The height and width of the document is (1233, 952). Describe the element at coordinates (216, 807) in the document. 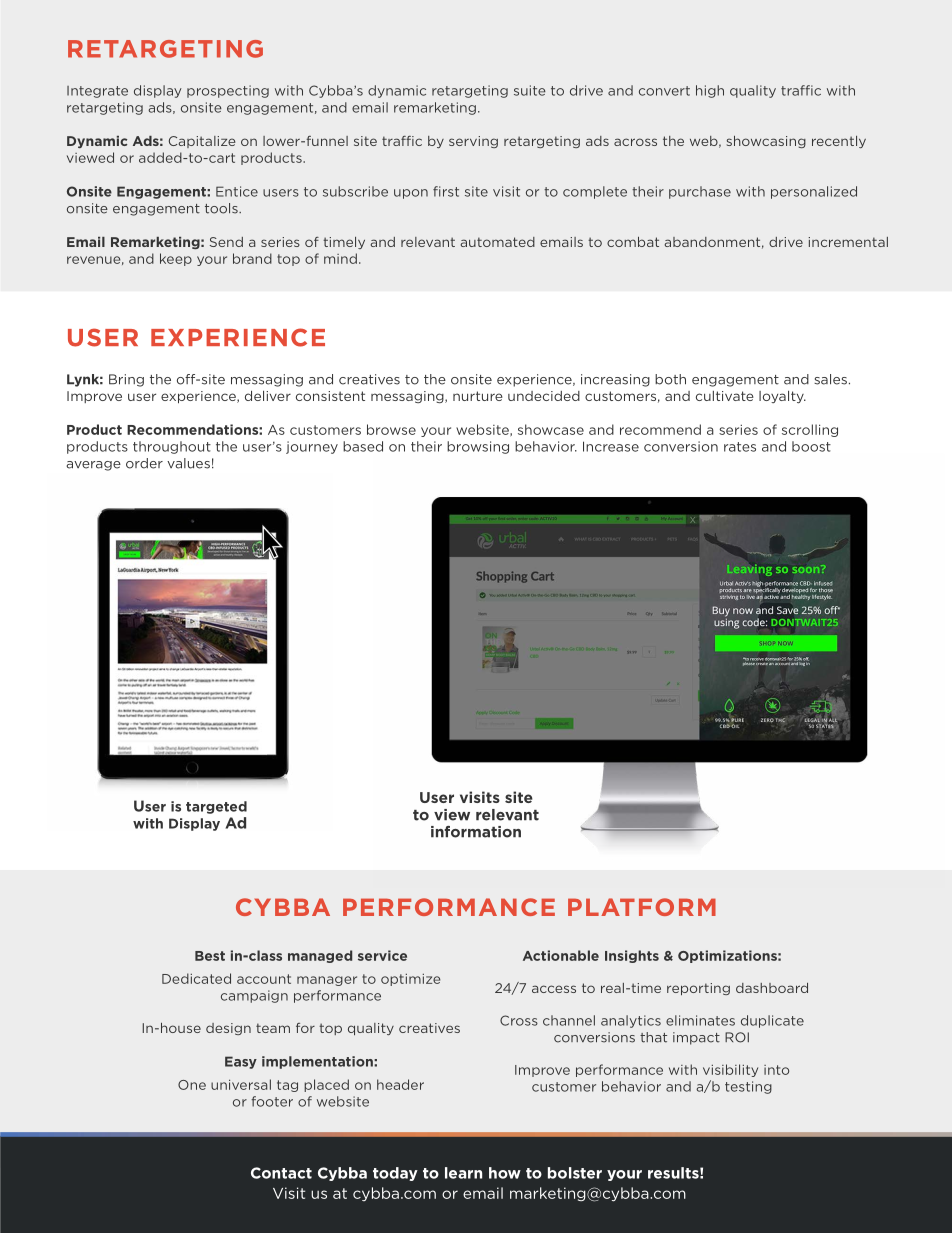

I see `targeted` at that location.
